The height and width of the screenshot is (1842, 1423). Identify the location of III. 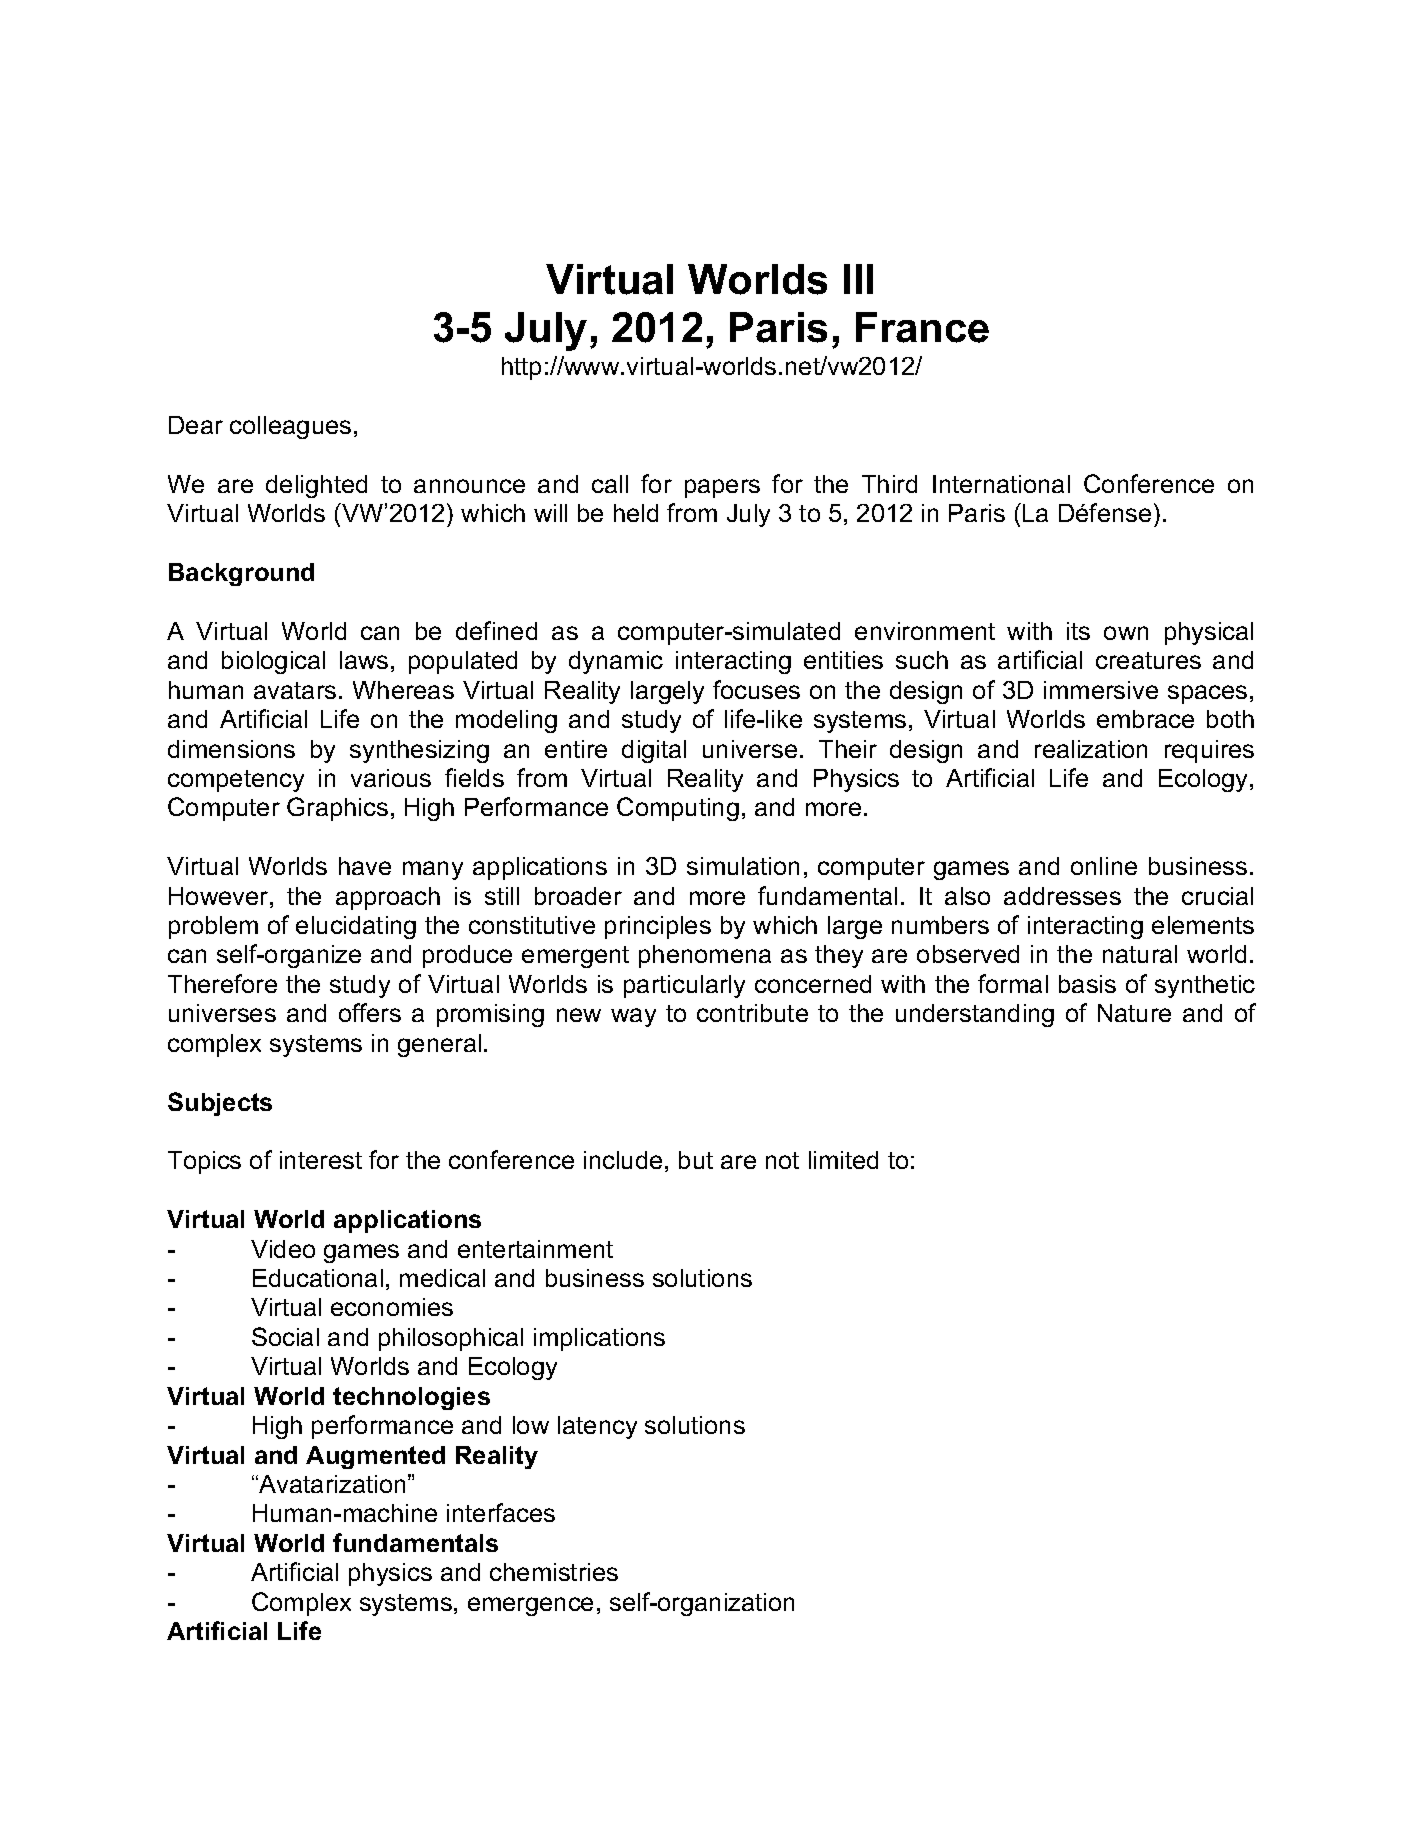
(858, 279).
